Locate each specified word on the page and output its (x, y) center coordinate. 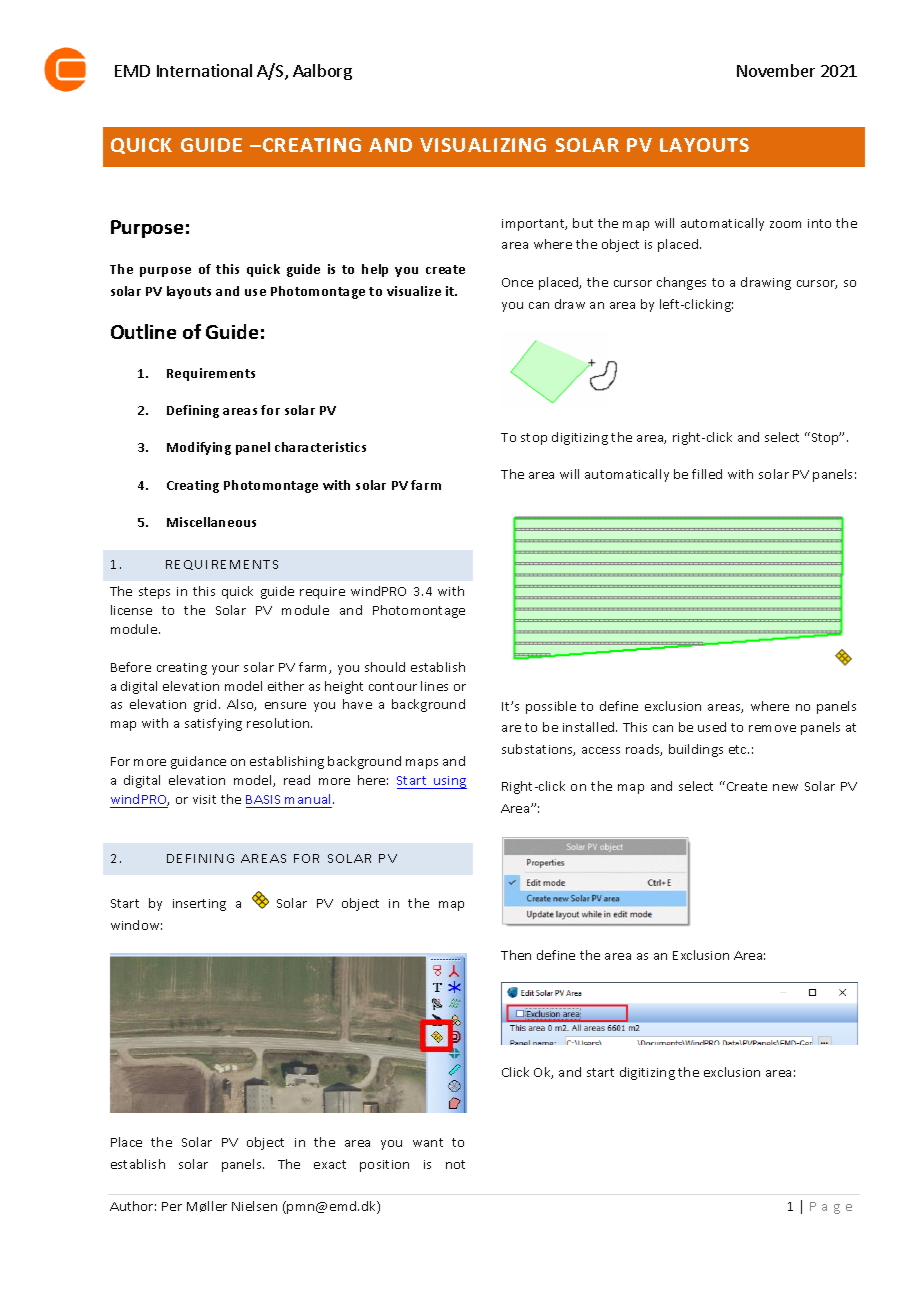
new (785, 787)
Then (516, 955)
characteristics (320, 447)
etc (739, 749)
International (204, 70)
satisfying (213, 724)
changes (681, 283)
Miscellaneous (211, 522)
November (776, 70)
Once (517, 282)
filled (707, 474)
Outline (143, 331)
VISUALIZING (483, 145)
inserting (199, 905)
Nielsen (254, 1206)
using (449, 782)
